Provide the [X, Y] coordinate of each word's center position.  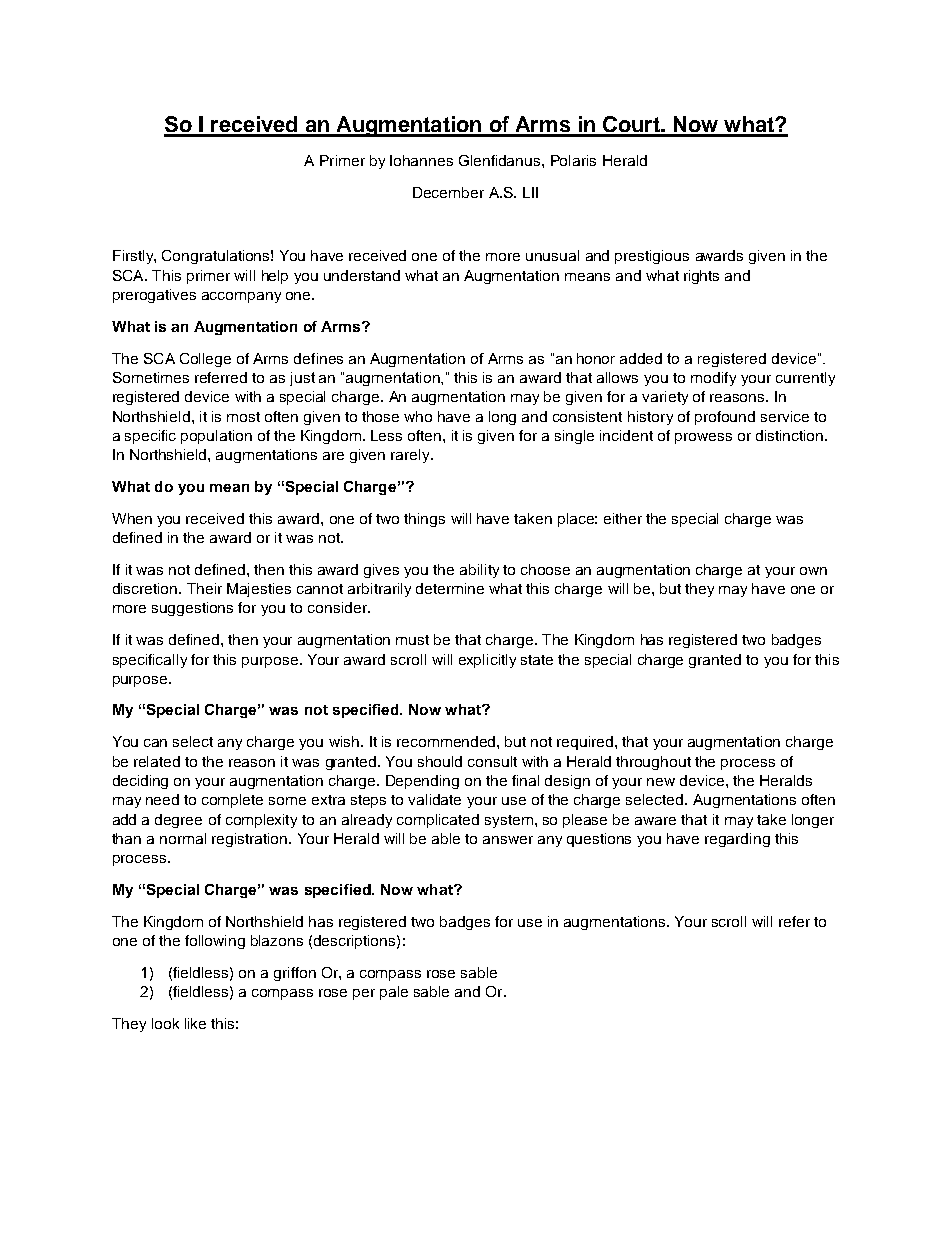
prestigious [652, 257]
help [275, 277]
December [448, 192]
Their [204, 588]
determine [450, 588]
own [813, 571]
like [195, 1023]
